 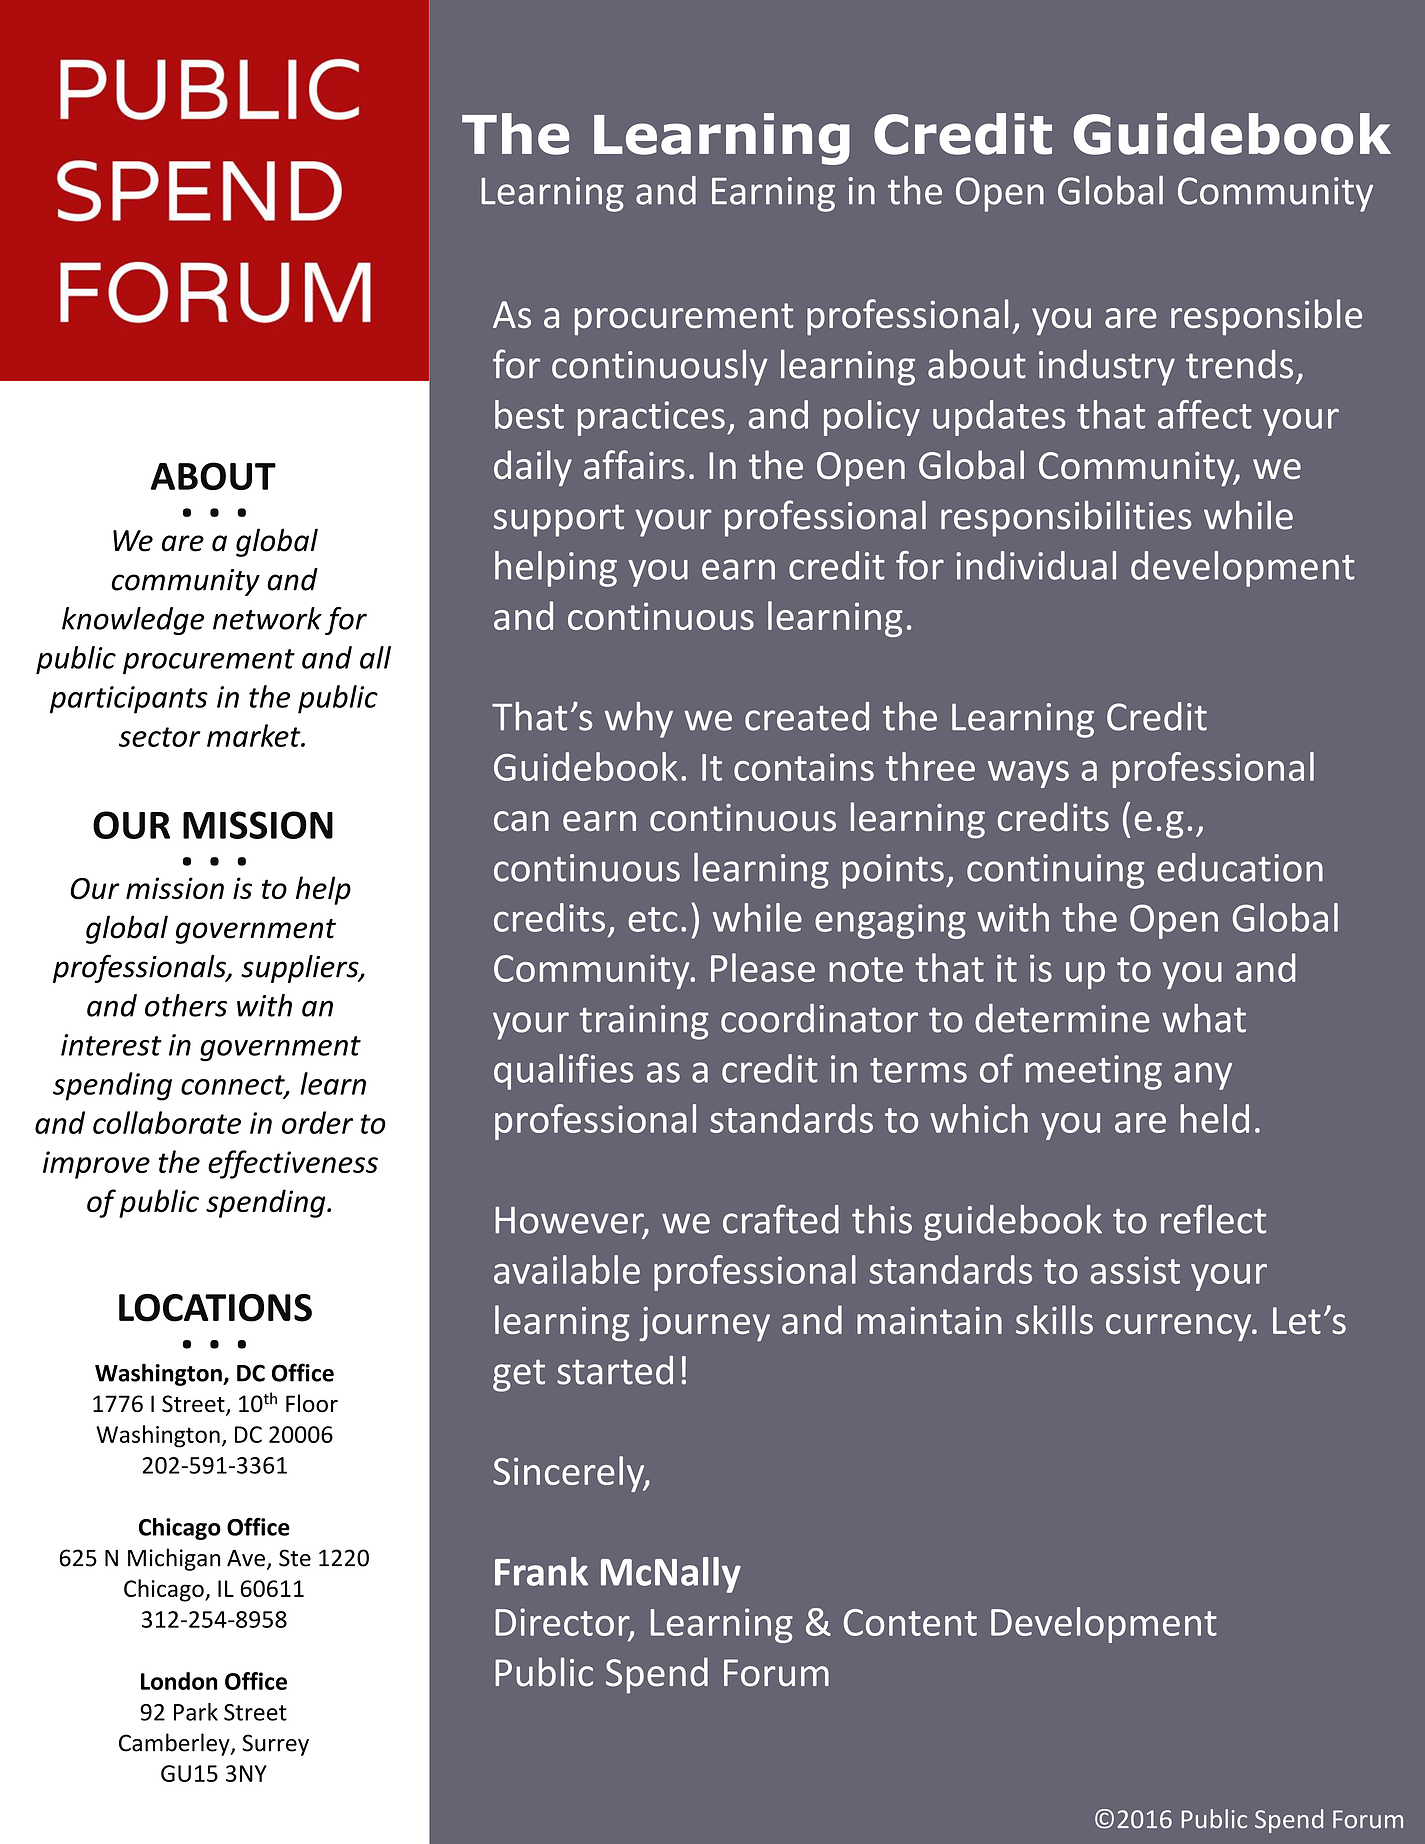 What do you see at coordinates (1028, 774) in the document?
I see `ways` at bounding box center [1028, 774].
